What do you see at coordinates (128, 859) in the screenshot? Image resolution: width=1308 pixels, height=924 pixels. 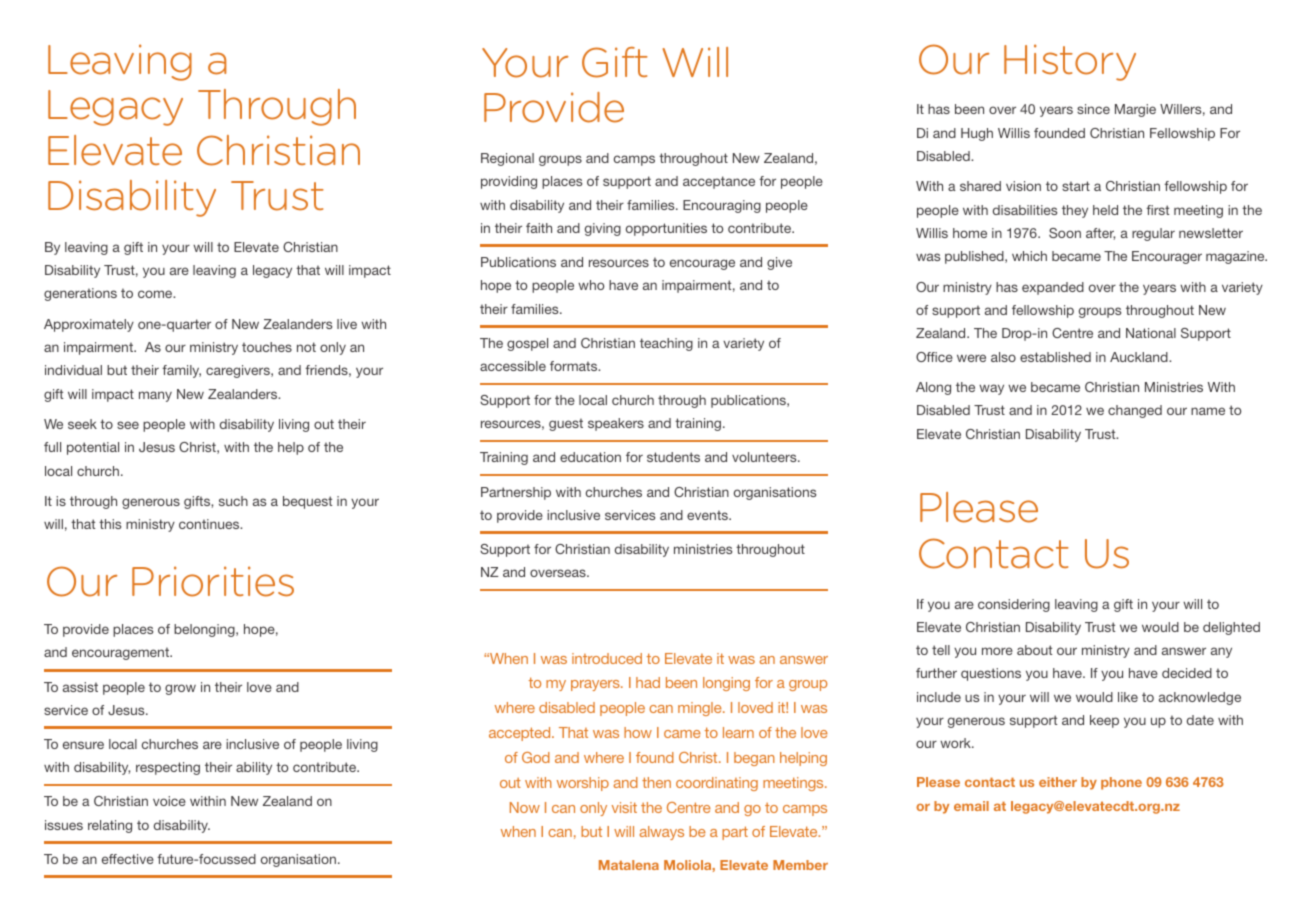 I see `effective` at bounding box center [128, 859].
